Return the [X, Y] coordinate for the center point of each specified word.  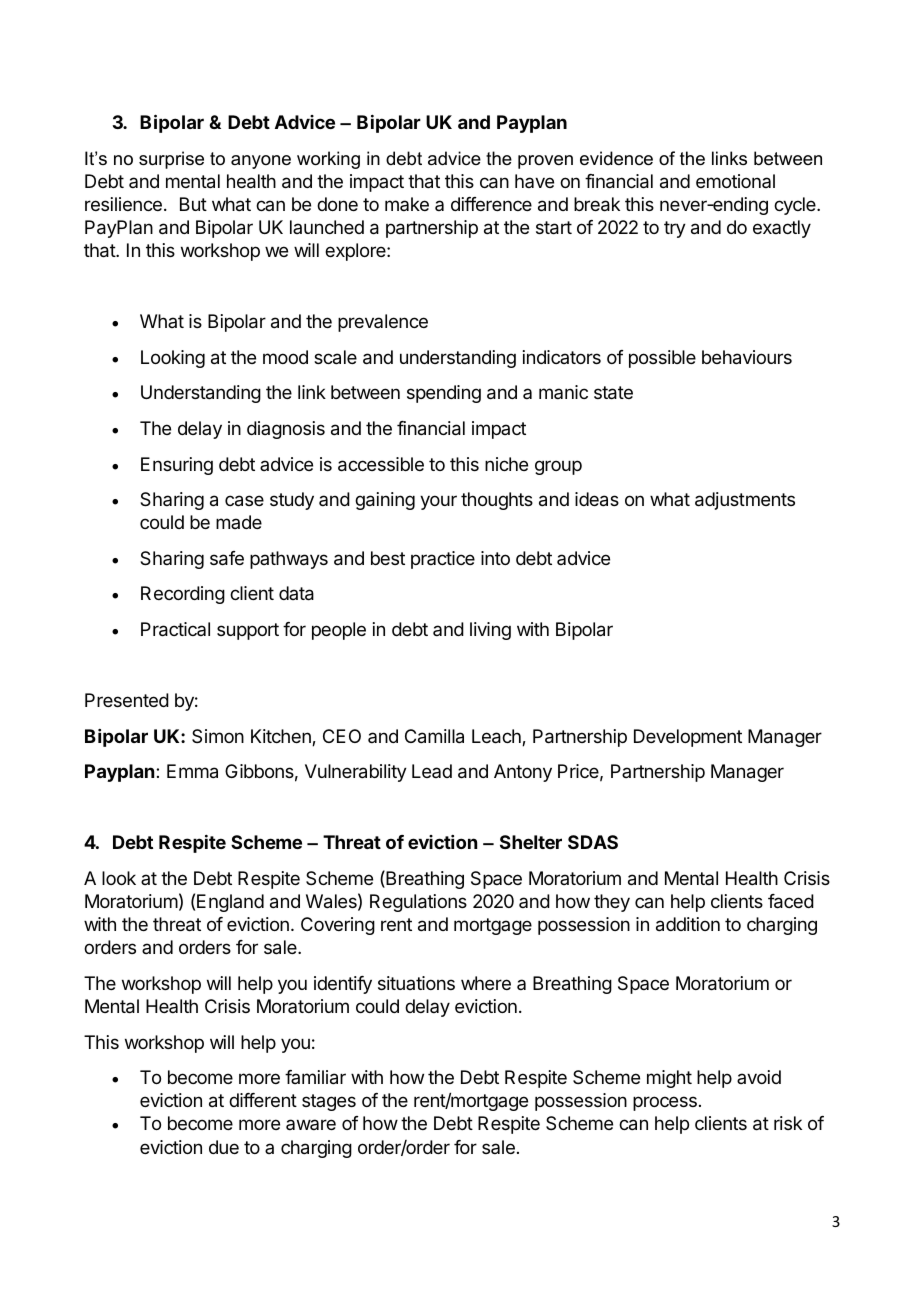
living [490, 631]
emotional [735, 181]
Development [688, 738]
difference [491, 204]
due [224, 1147]
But [193, 204]
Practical [175, 629]
